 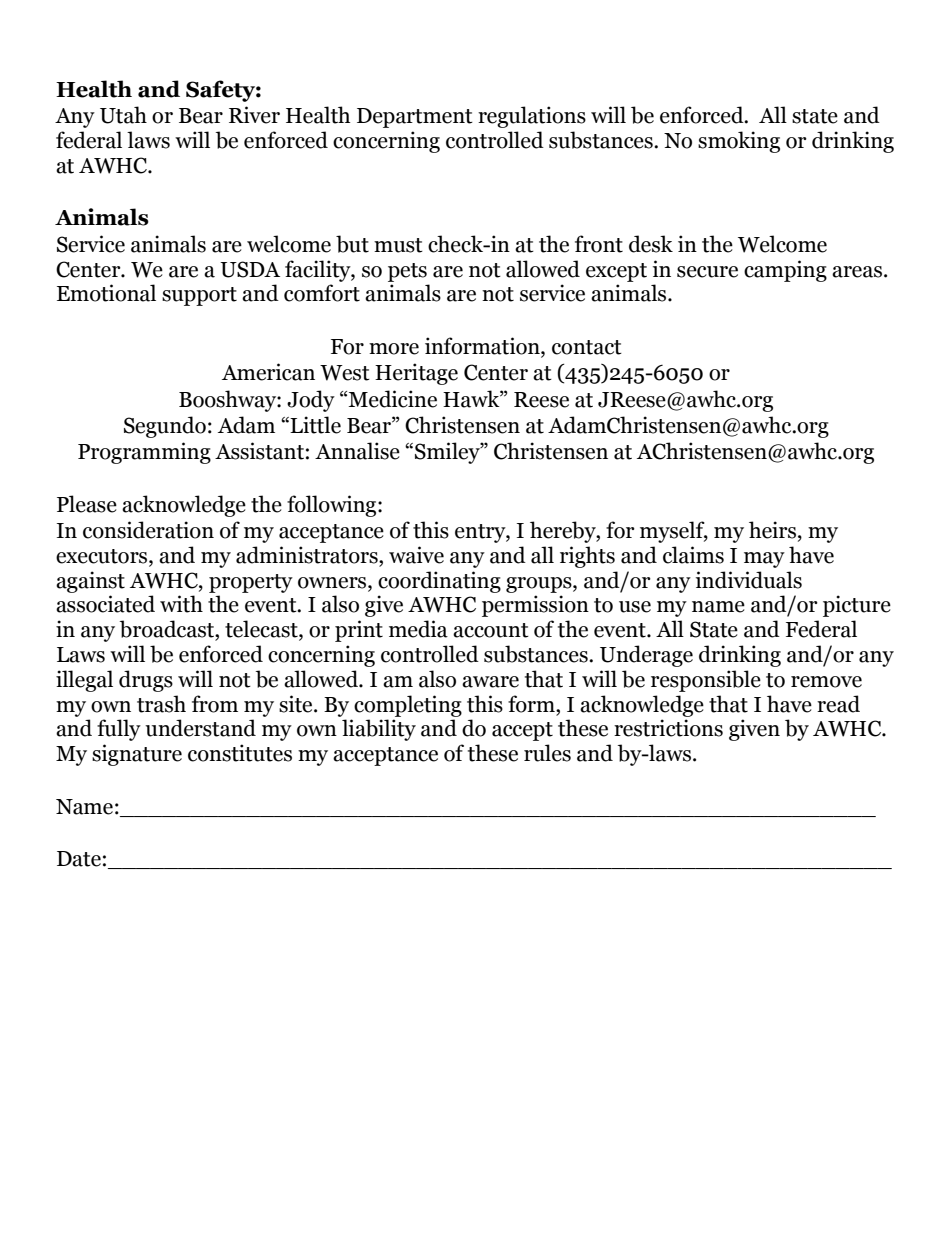 What do you see at coordinates (415, 118) in the image?
I see `Department` at bounding box center [415, 118].
